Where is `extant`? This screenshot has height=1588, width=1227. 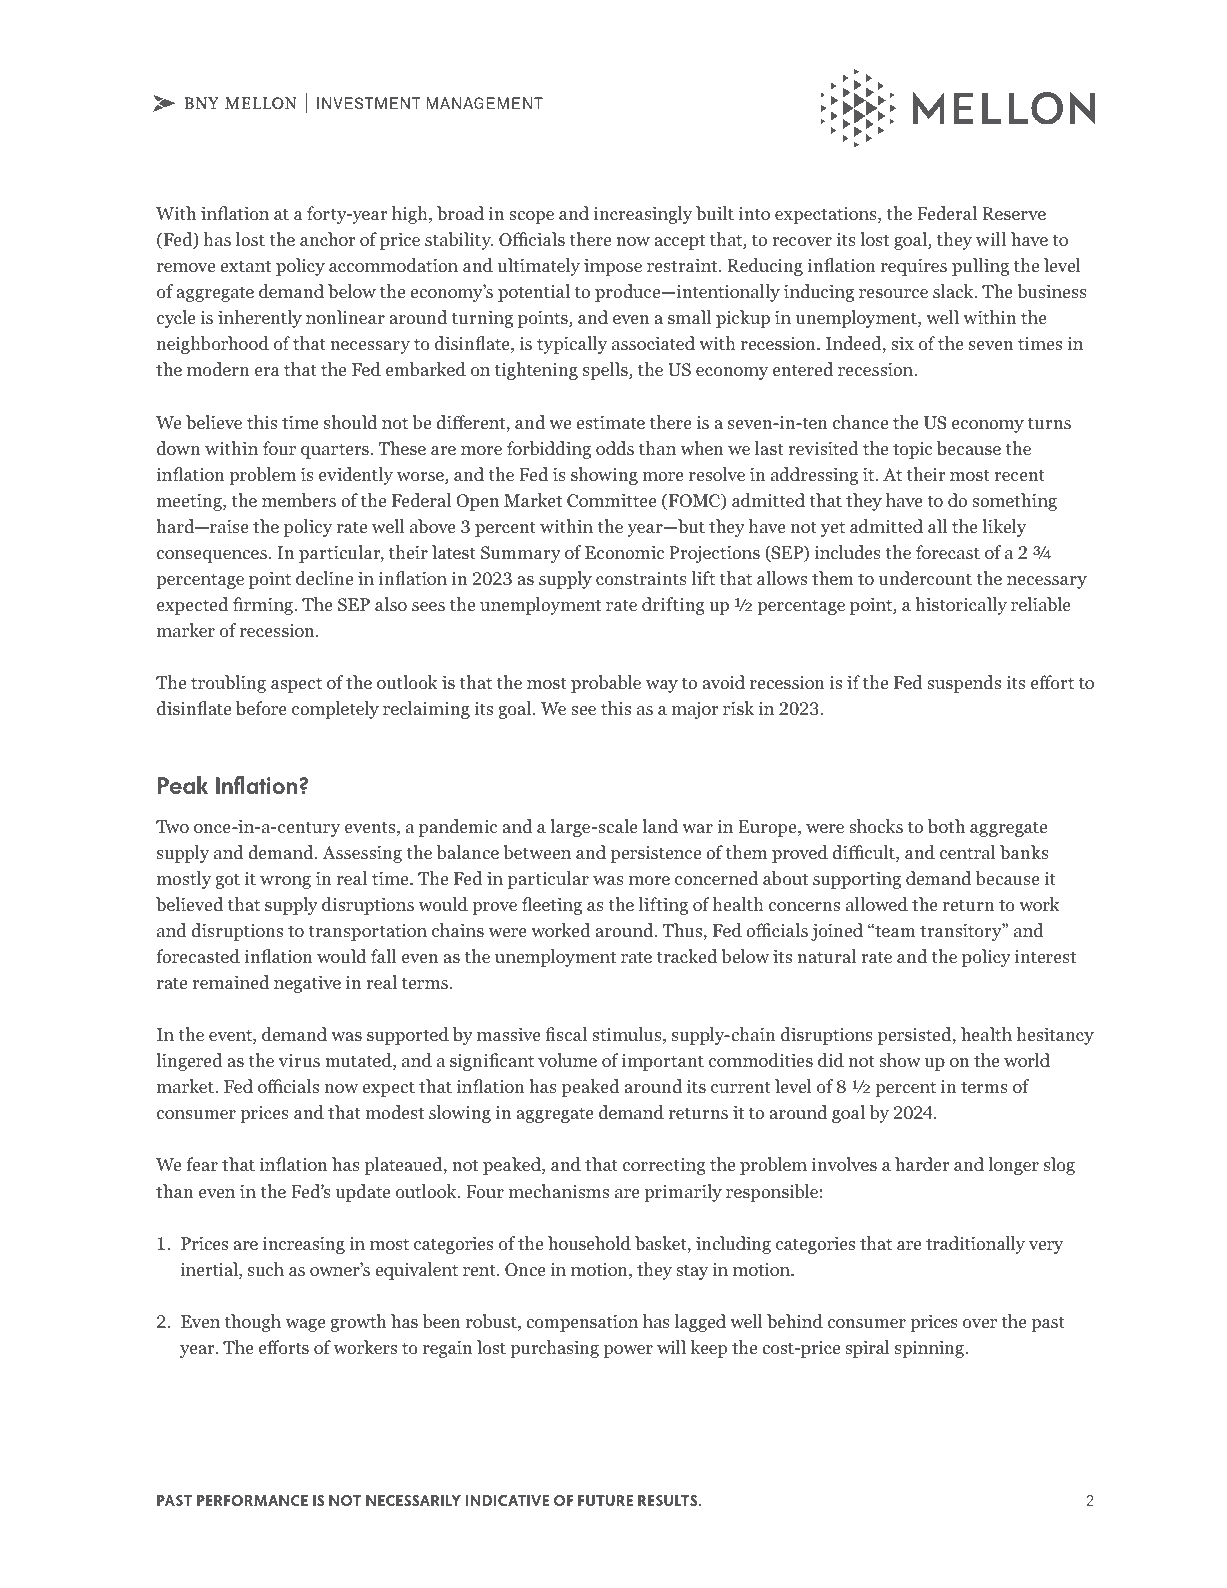
extant is located at coordinates (245, 266).
